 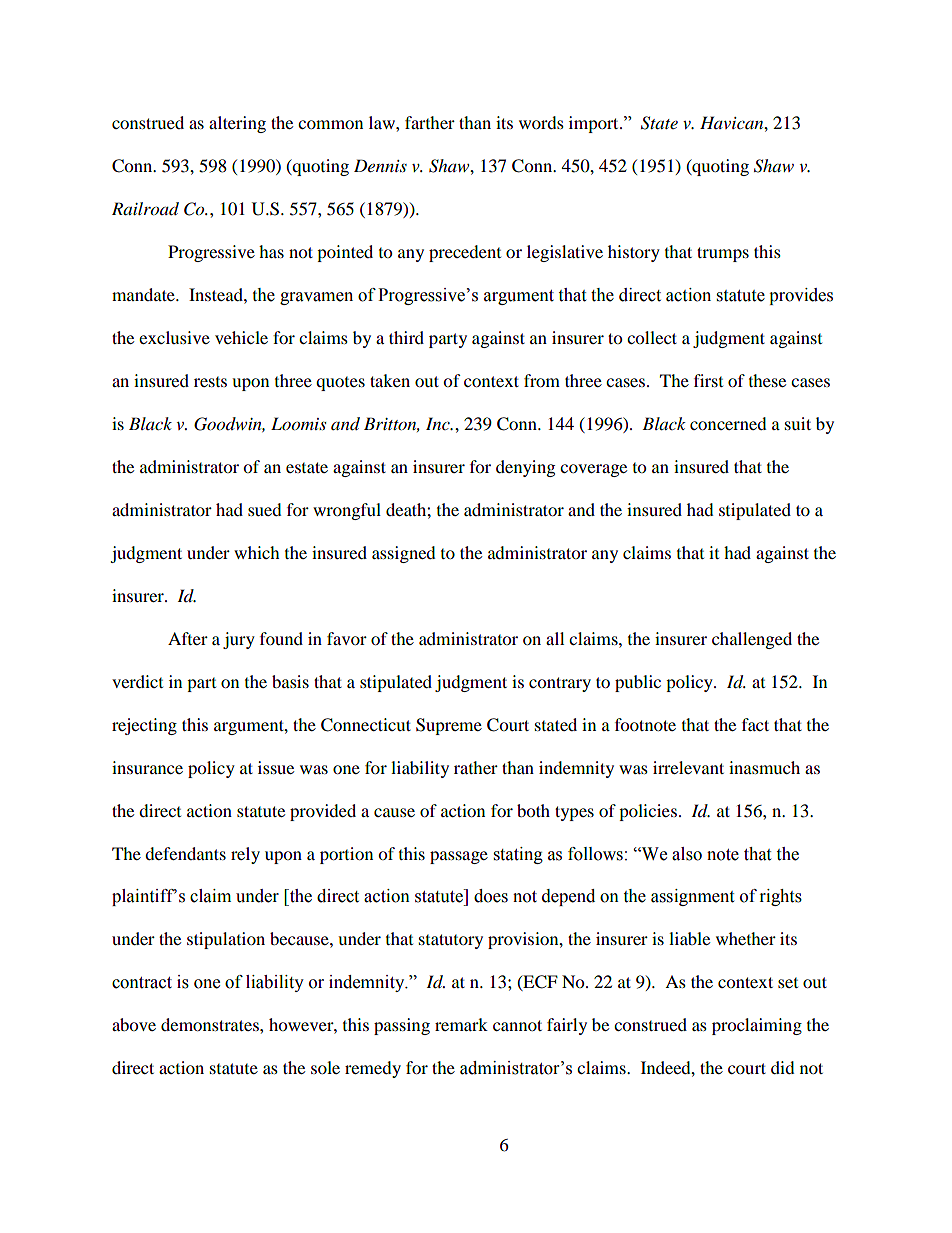 I want to click on altering, so click(x=237, y=124).
